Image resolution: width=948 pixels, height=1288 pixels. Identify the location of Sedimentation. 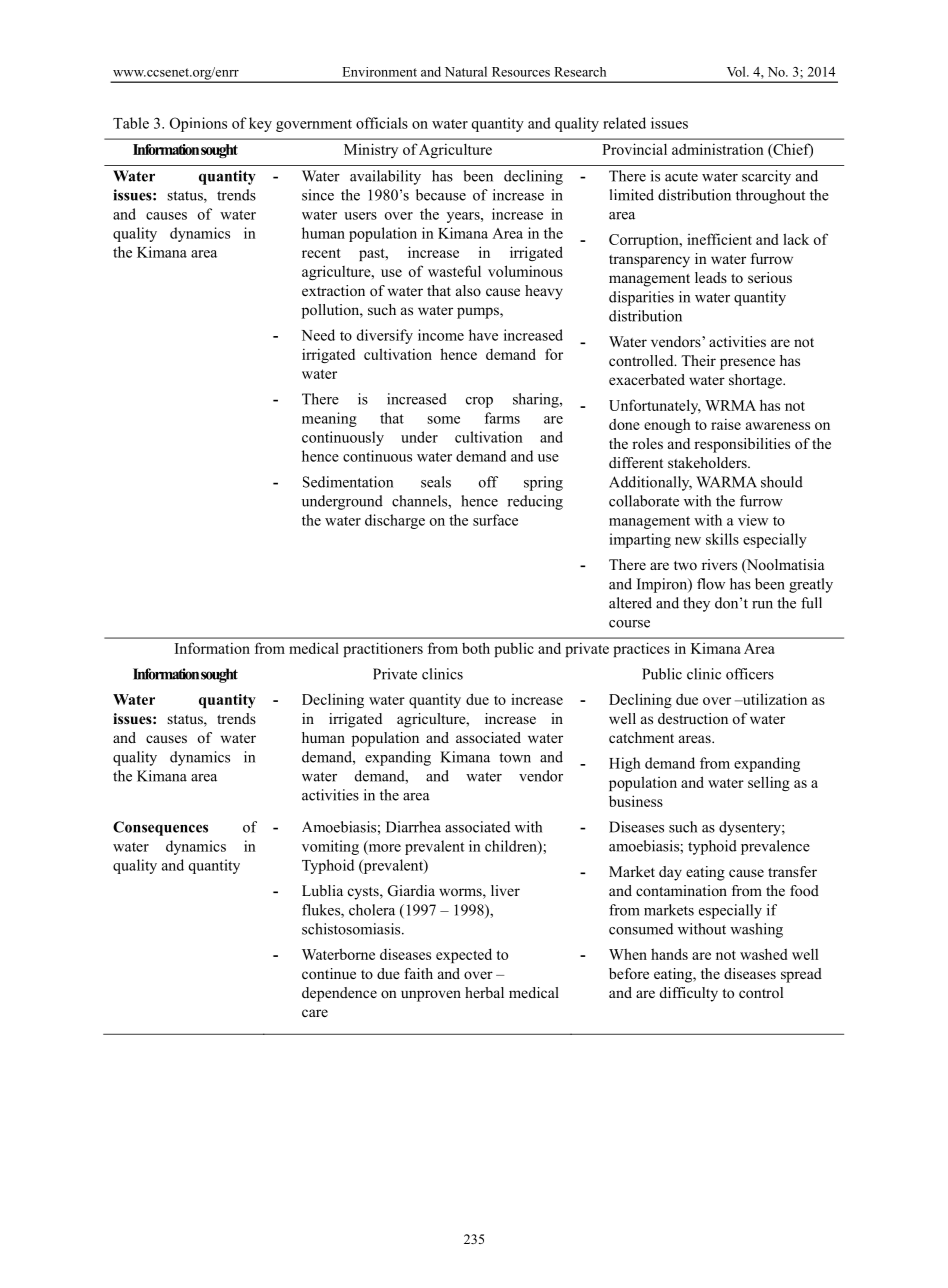
(348, 482).
